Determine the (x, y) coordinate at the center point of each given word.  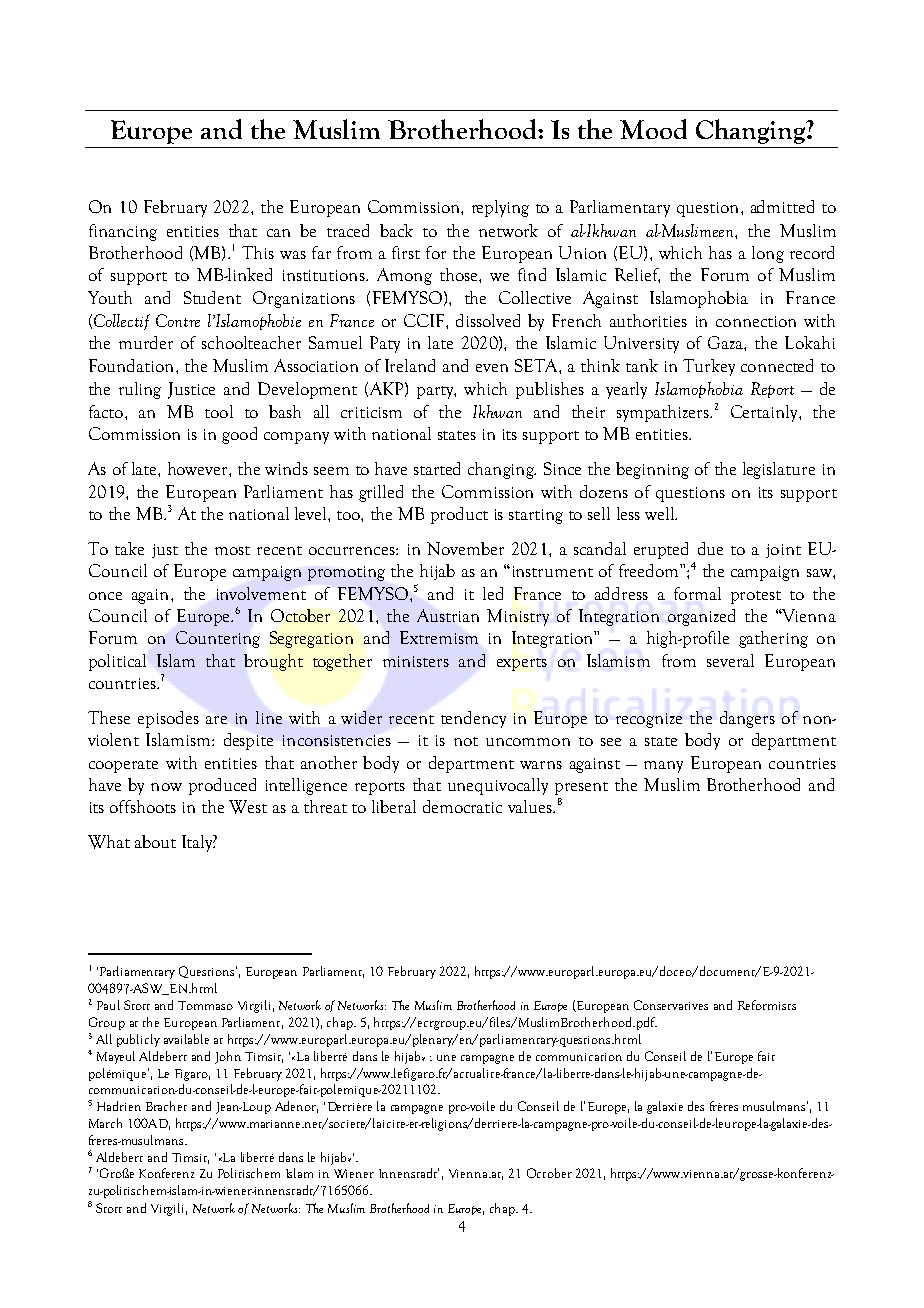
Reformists (767, 1005)
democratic (462, 806)
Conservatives (671, 1005)
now (166, 787)
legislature (779, 470)
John (228, 1057)
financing (123, 232)
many (663, 767)
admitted (782, 206)
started (437, 468)
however (199, 468)
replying (500, 208)
